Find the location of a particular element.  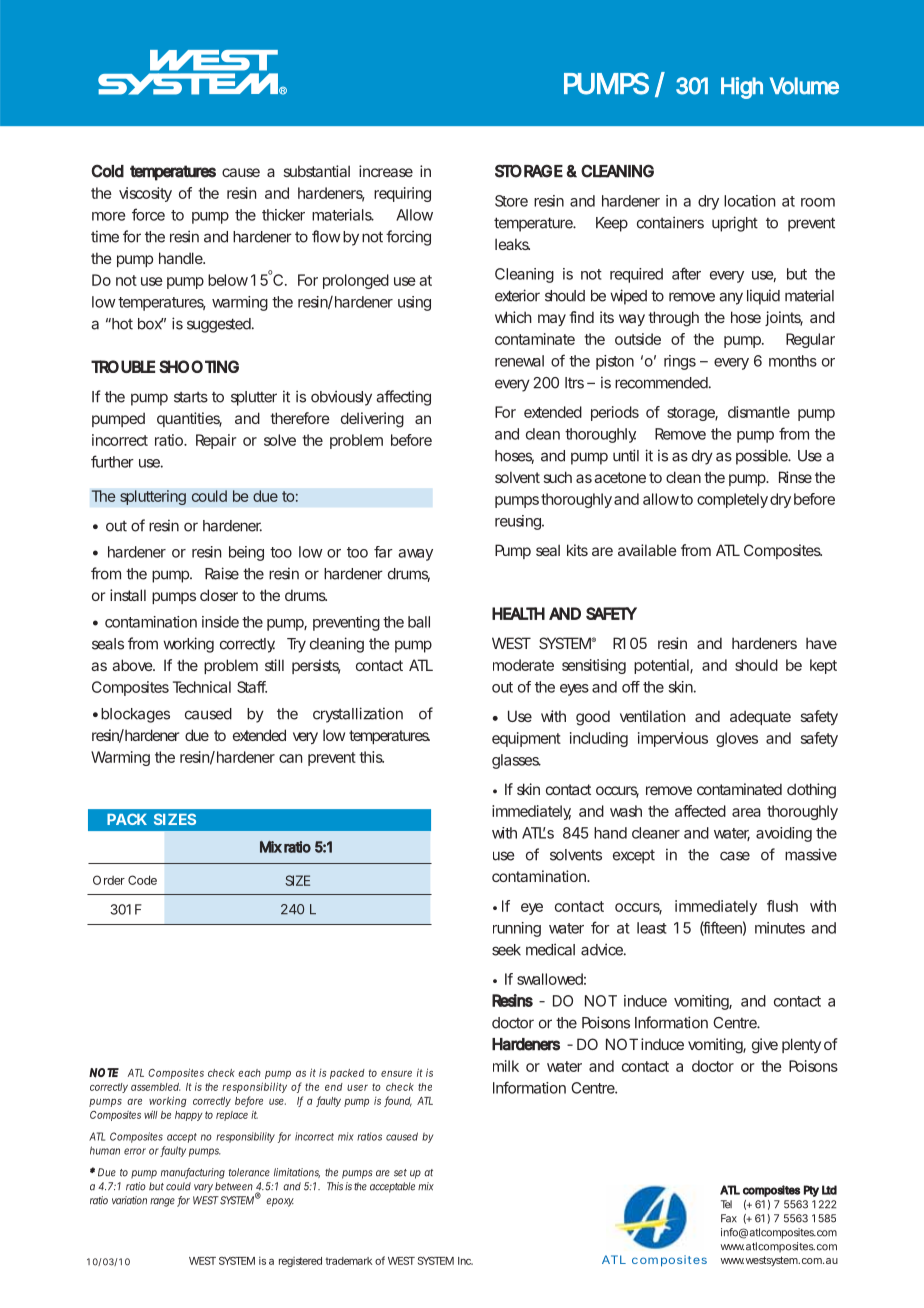

Code is located at coordinates (142, 880).
